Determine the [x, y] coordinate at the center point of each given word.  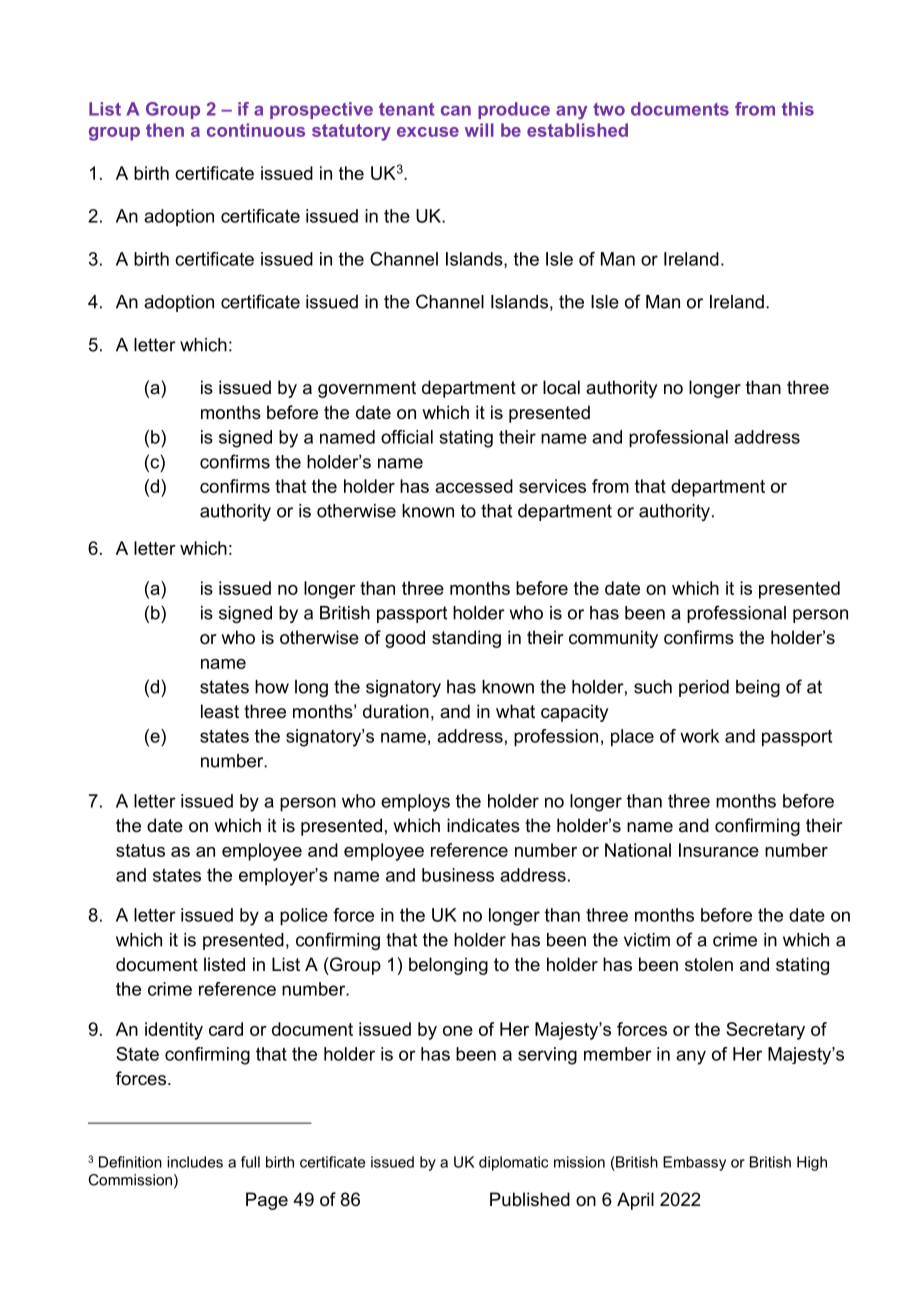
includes [195, 1162]
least [220, 711]
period [704, 688]
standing [466, 639]
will [479, 130]
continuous [256, 130]
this [798, 109]
